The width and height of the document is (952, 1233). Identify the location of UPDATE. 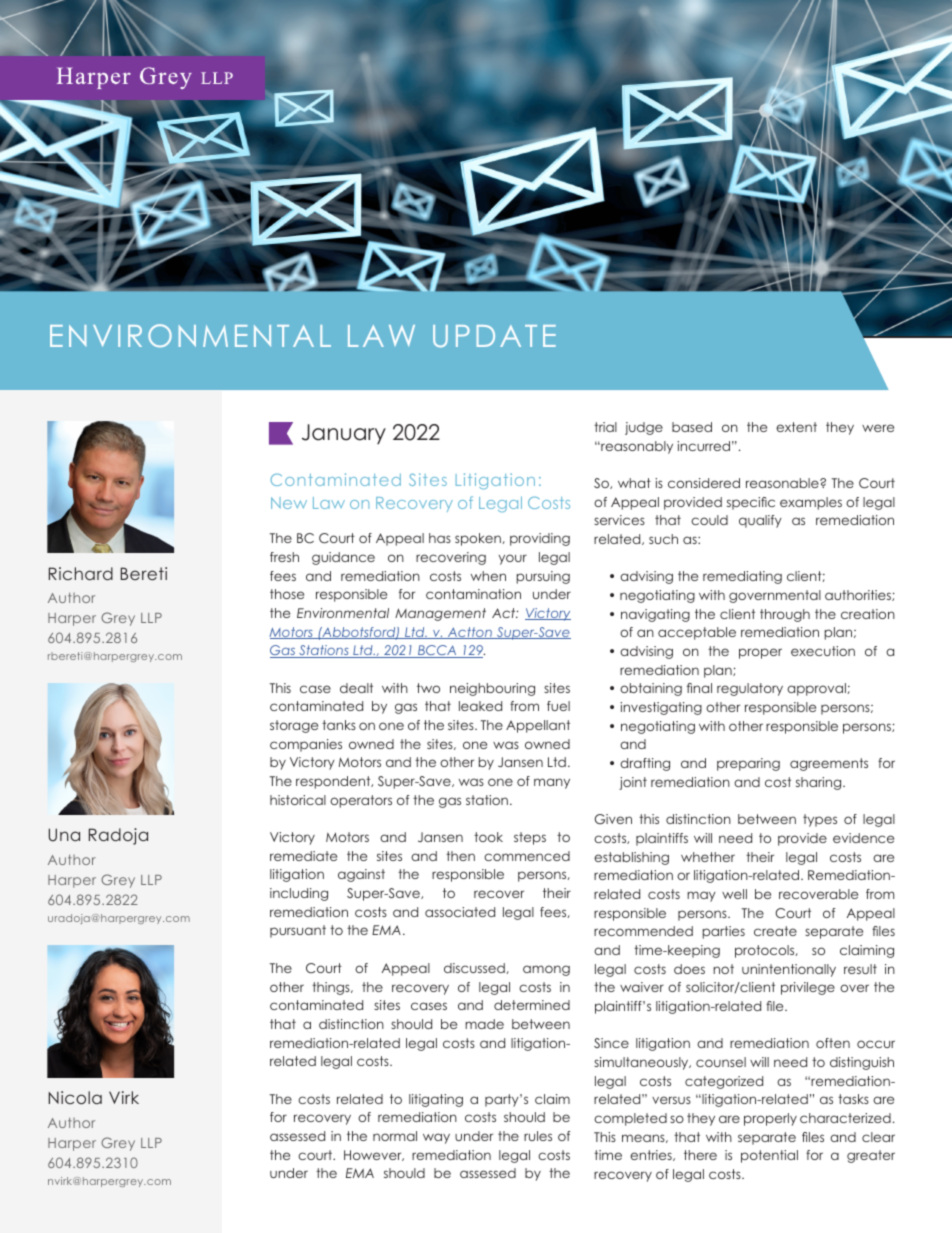
(494, 336).
